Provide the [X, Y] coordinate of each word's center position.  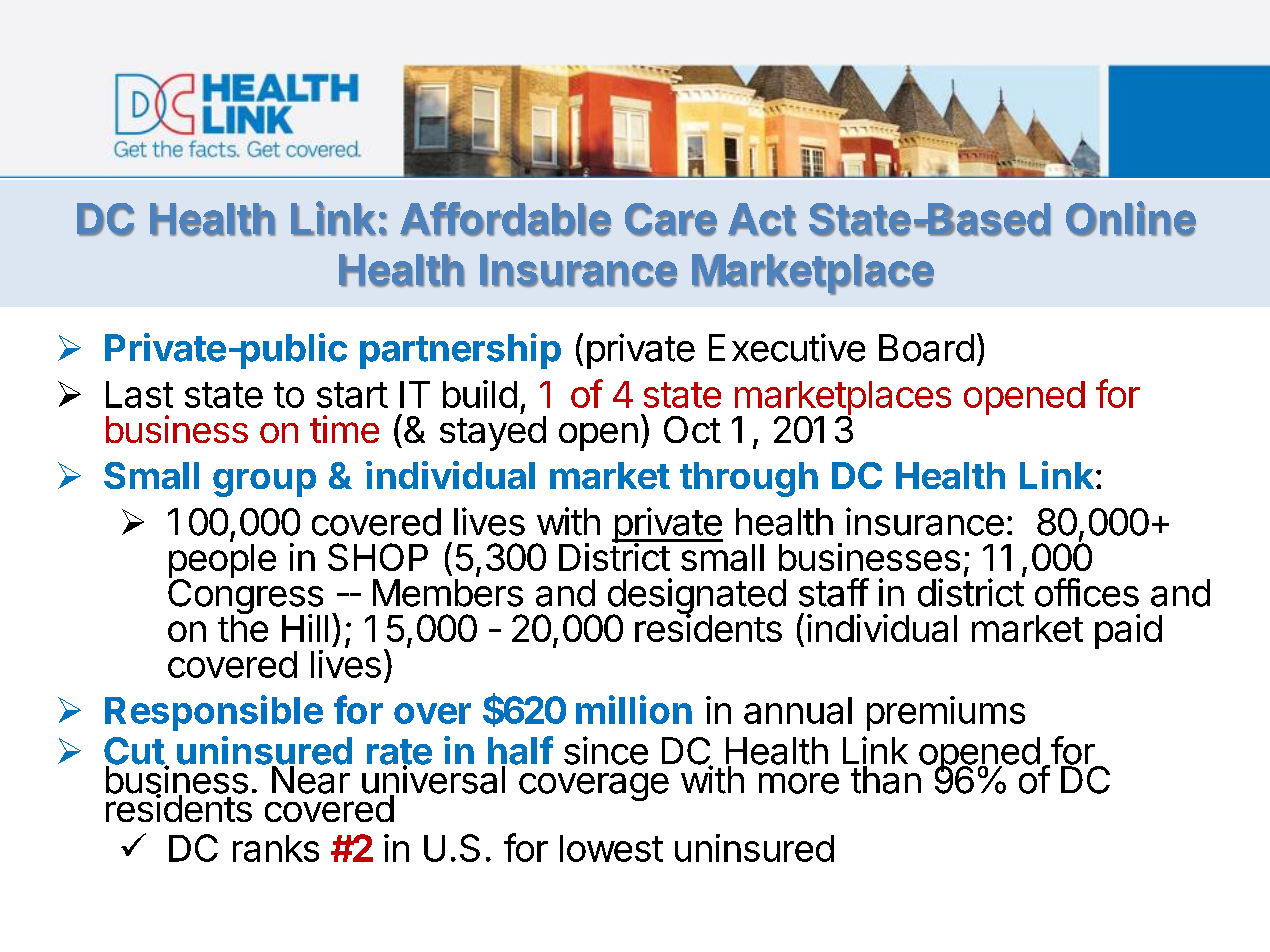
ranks [276, 848]
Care [671, 219]
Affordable [505, 219]
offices [1087, 592]
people [222, 562]
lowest [611, 848]
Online [1131, 218]
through [749, 479]
